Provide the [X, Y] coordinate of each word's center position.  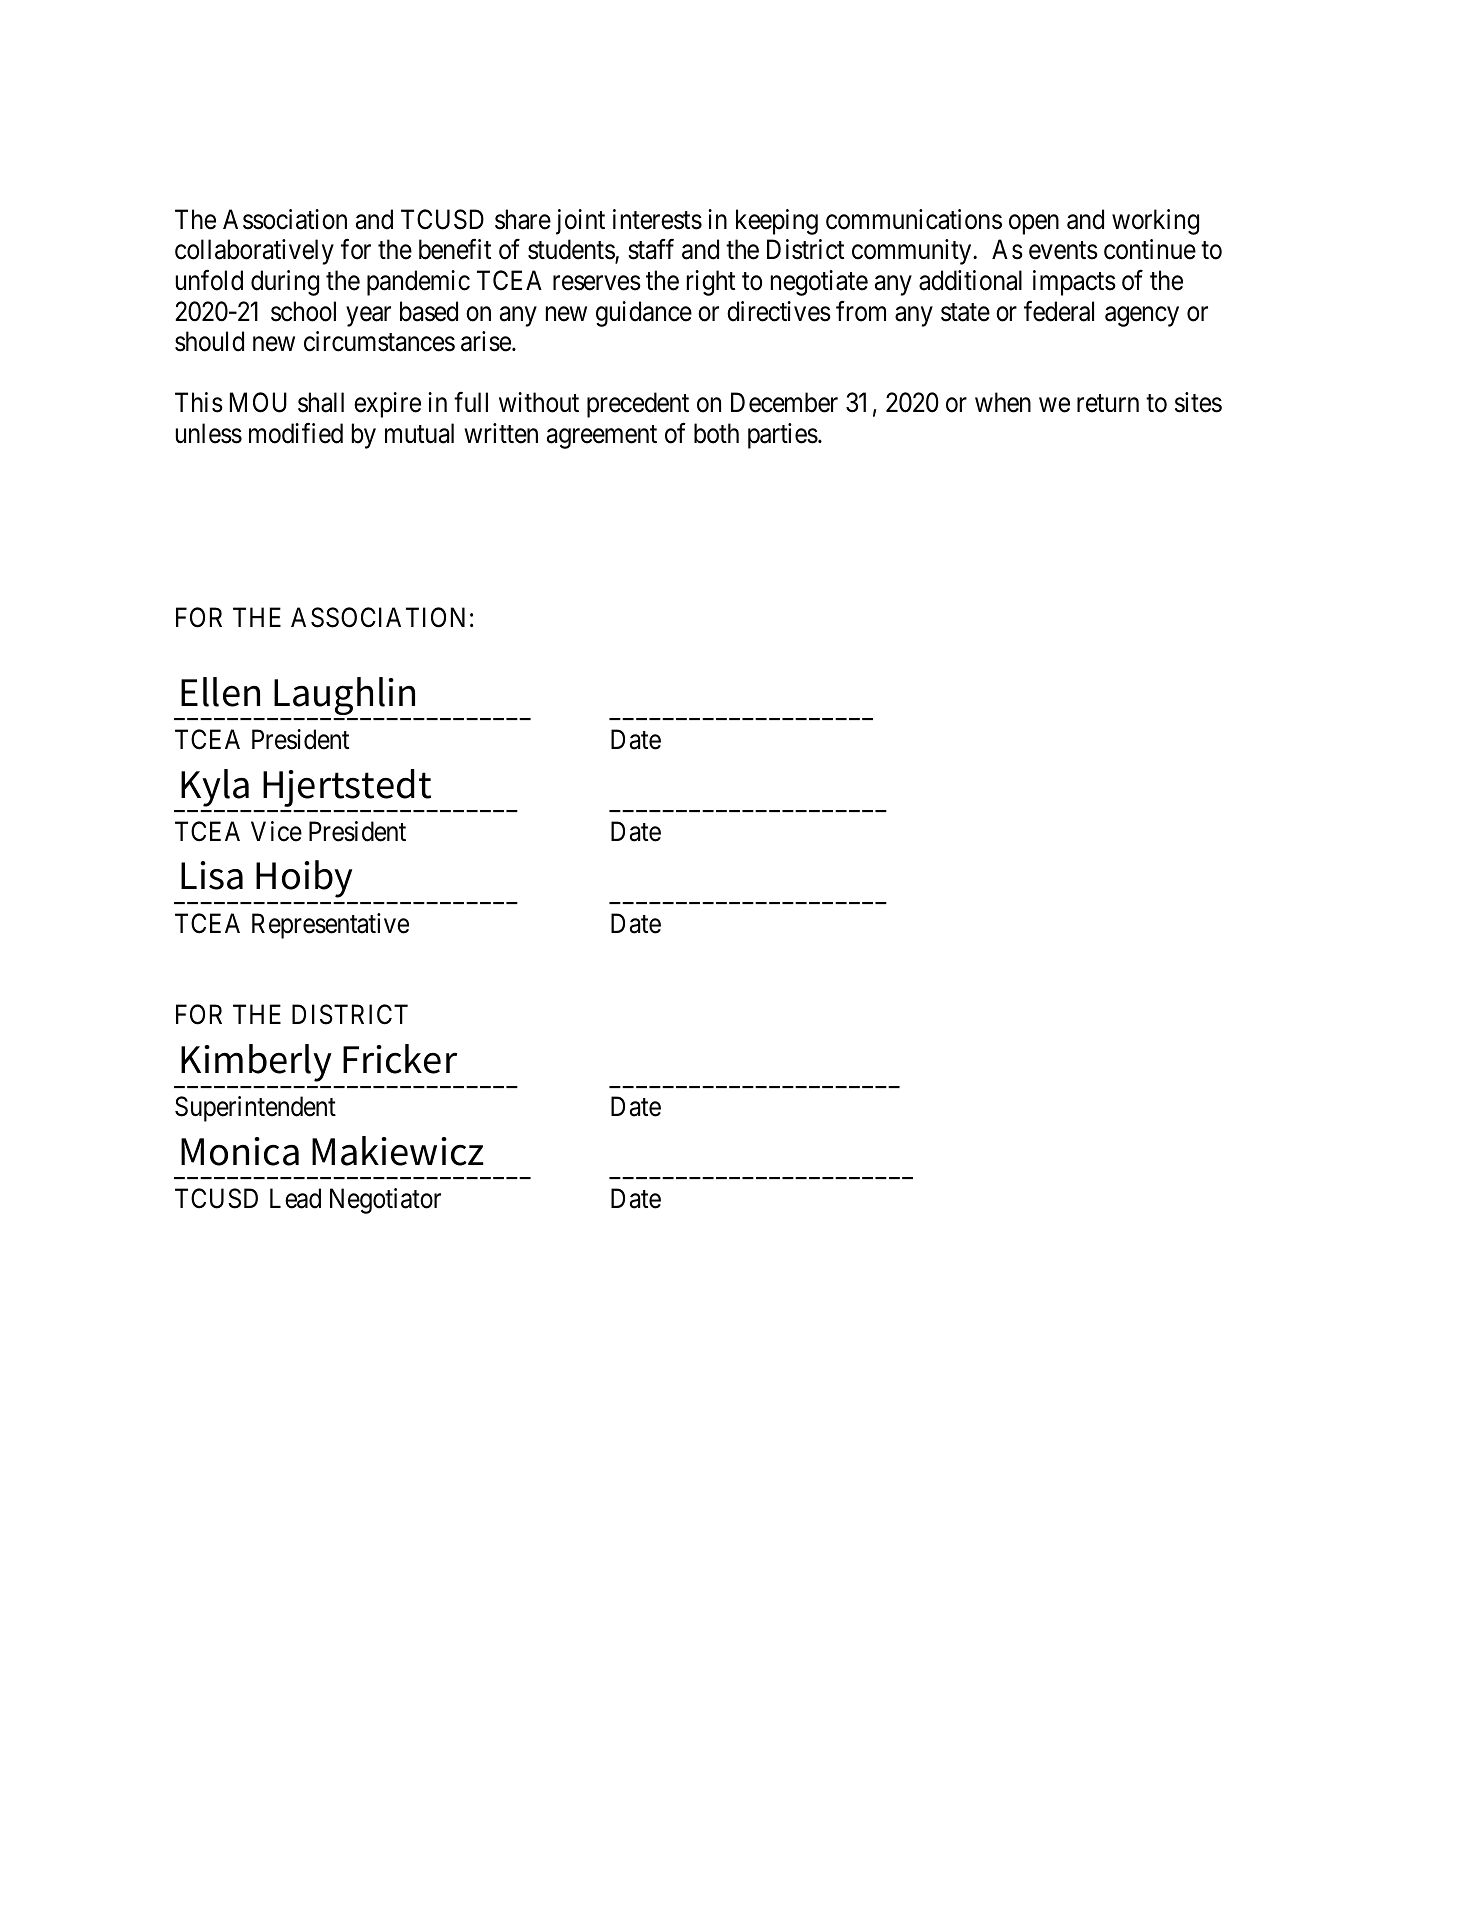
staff [651, 249]
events [1063, 251]
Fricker [400, 1059]
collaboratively [254, 252]
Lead [295, 1198]
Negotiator [385, 1201]
